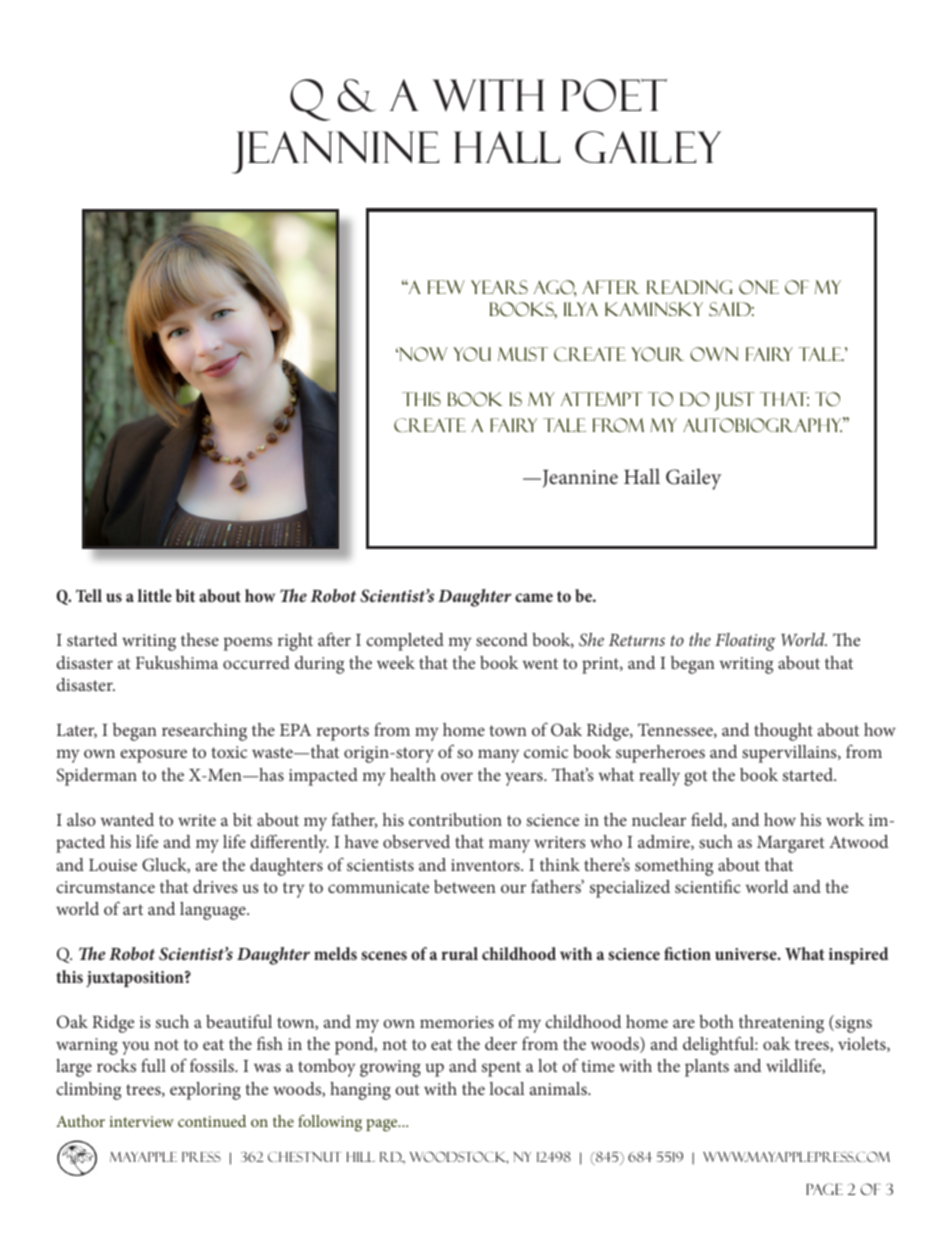 The image size is (952, 1233). I want to click on interview, so click(142, 1121).
